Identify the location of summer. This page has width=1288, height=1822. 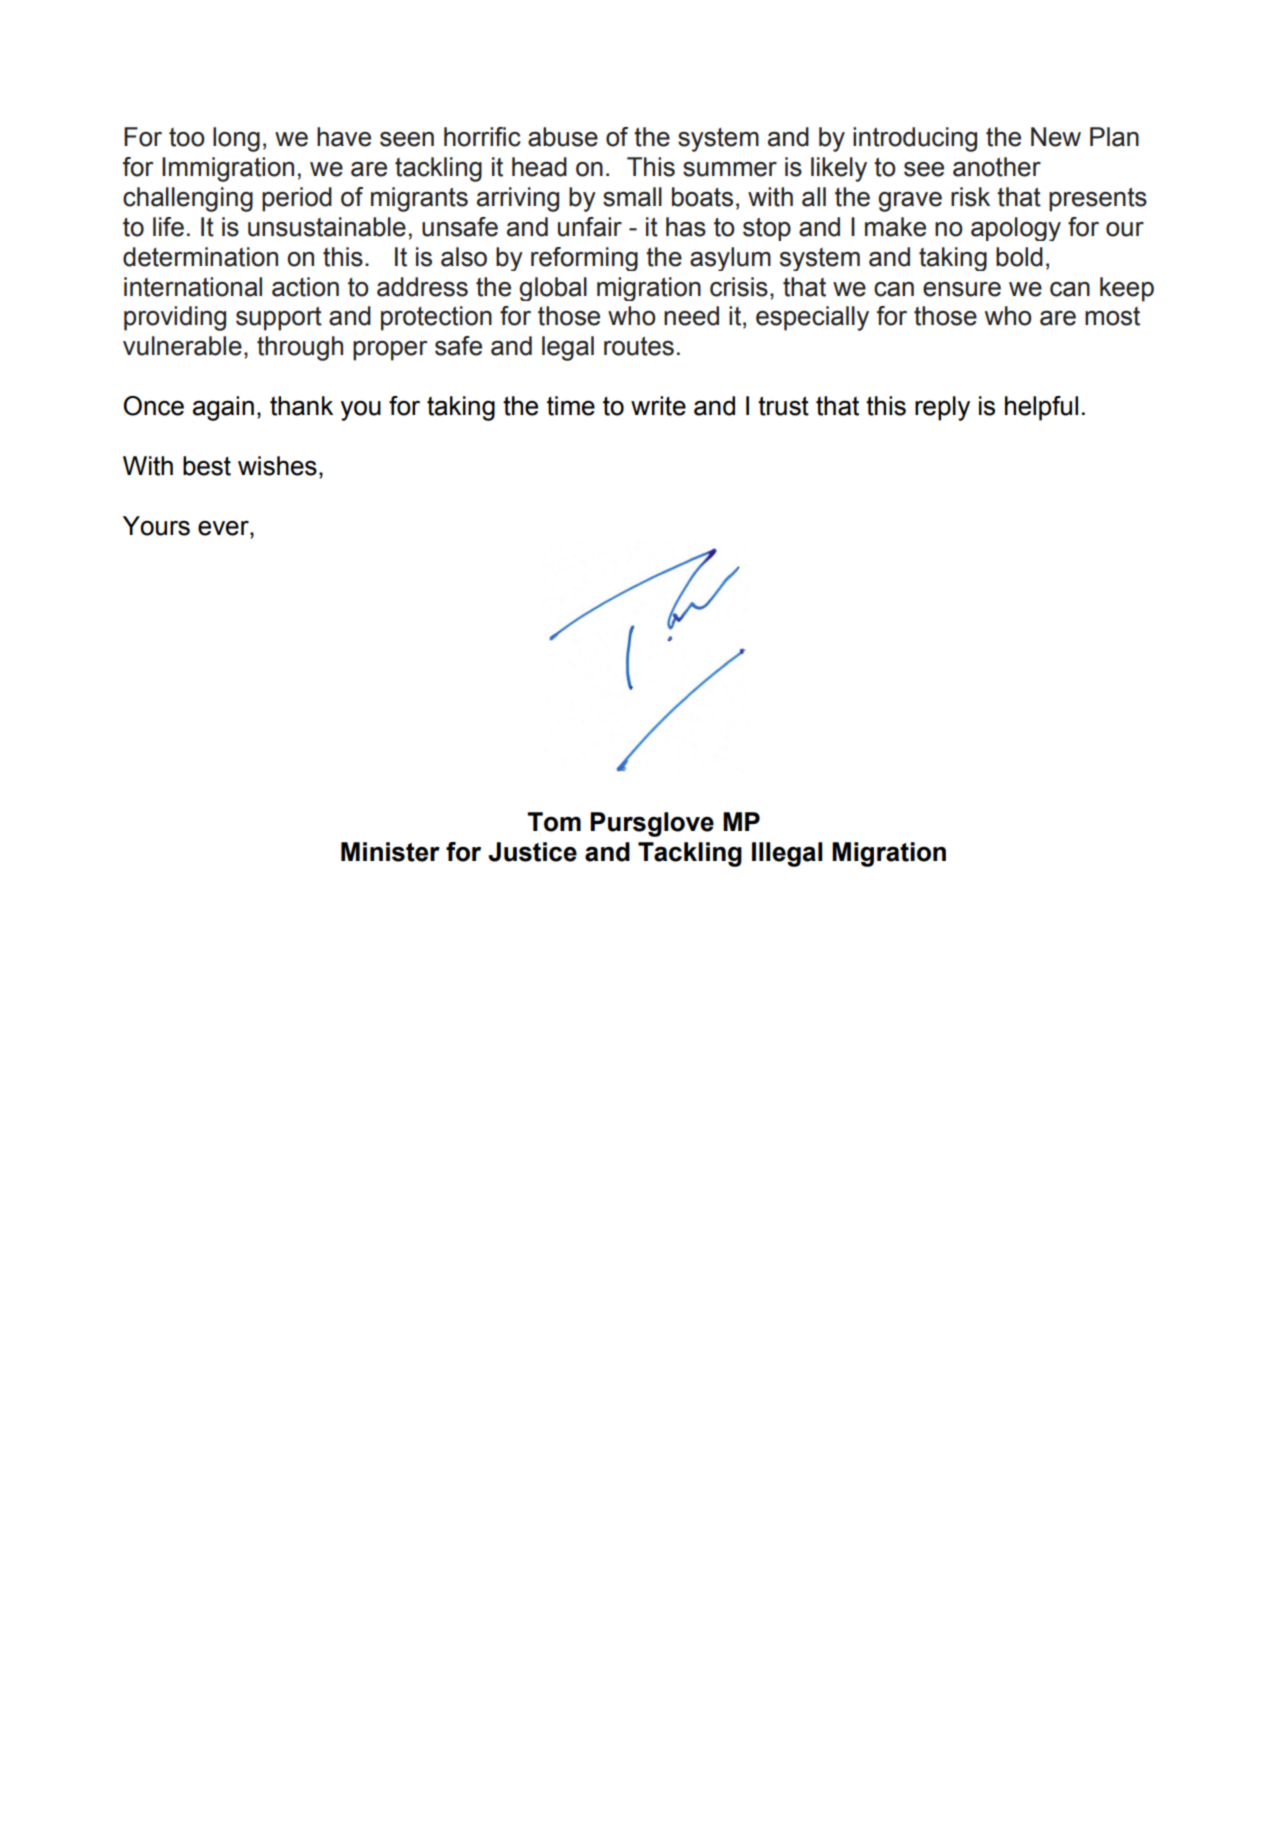
(730, 169).
